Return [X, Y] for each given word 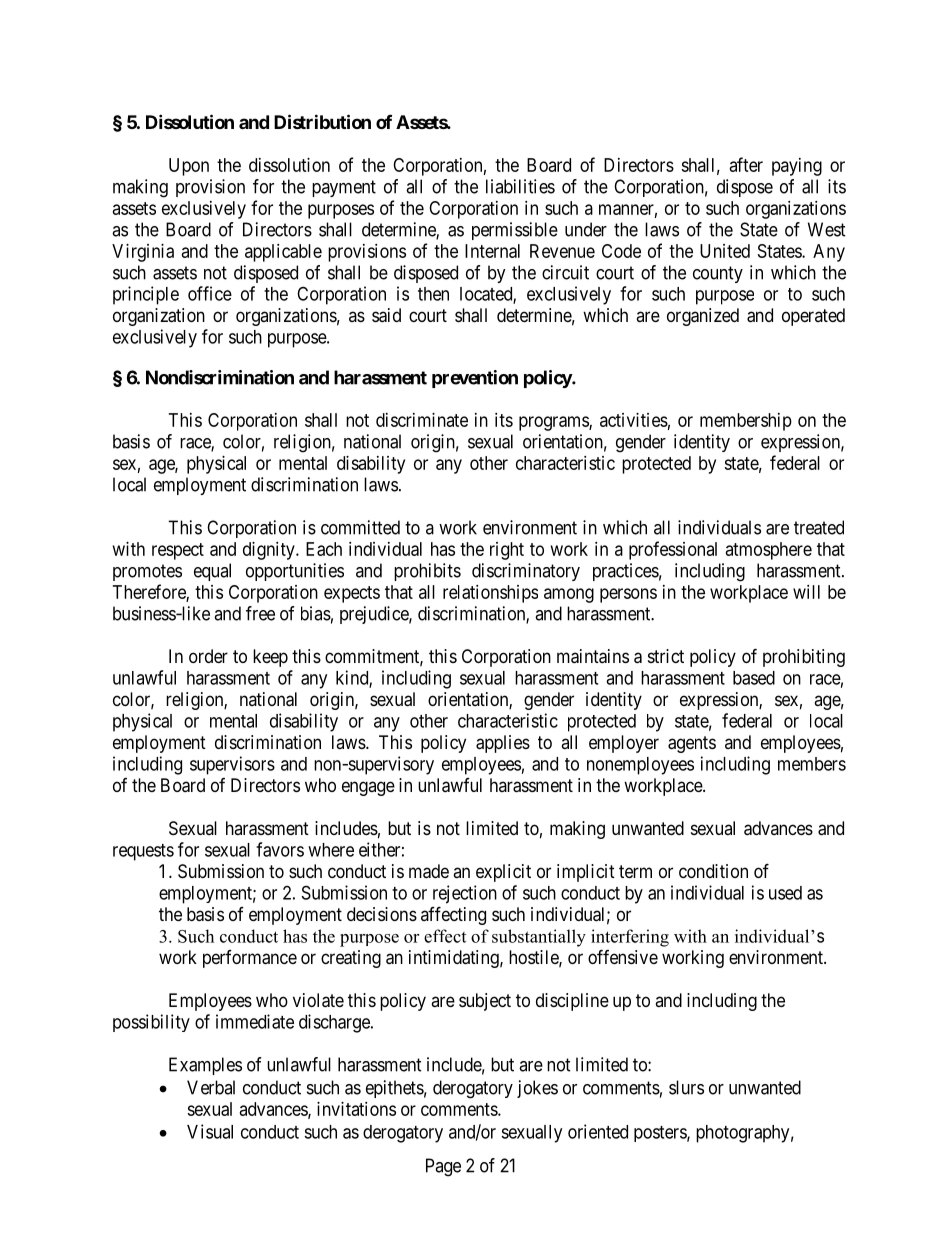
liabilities [520, 186]
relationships [490, 594]
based [754, 678]
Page [443, 1167]
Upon [189, 167]
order [208, 656]
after [746, 164]
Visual [210, 1131]
